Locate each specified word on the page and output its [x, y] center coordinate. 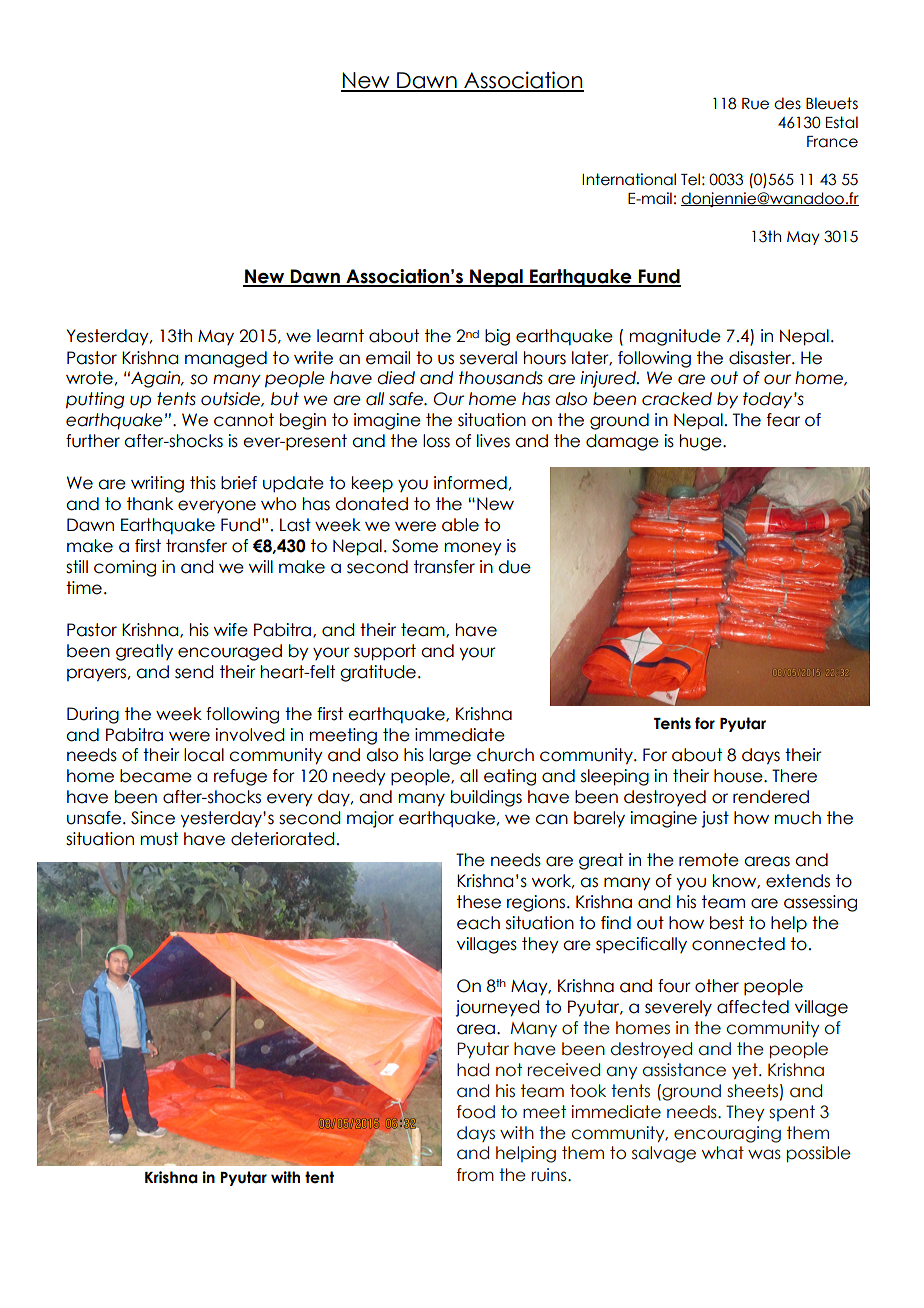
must [159, 839]
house [739, 776]
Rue [755, 104]
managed [226, 359]
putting [95, 400]
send [194, 672]
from [475, 1175]
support [385, 652]
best [727, 923]
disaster [761, 358]
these [479, 902]
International [629, 179]
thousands [501, 378]
